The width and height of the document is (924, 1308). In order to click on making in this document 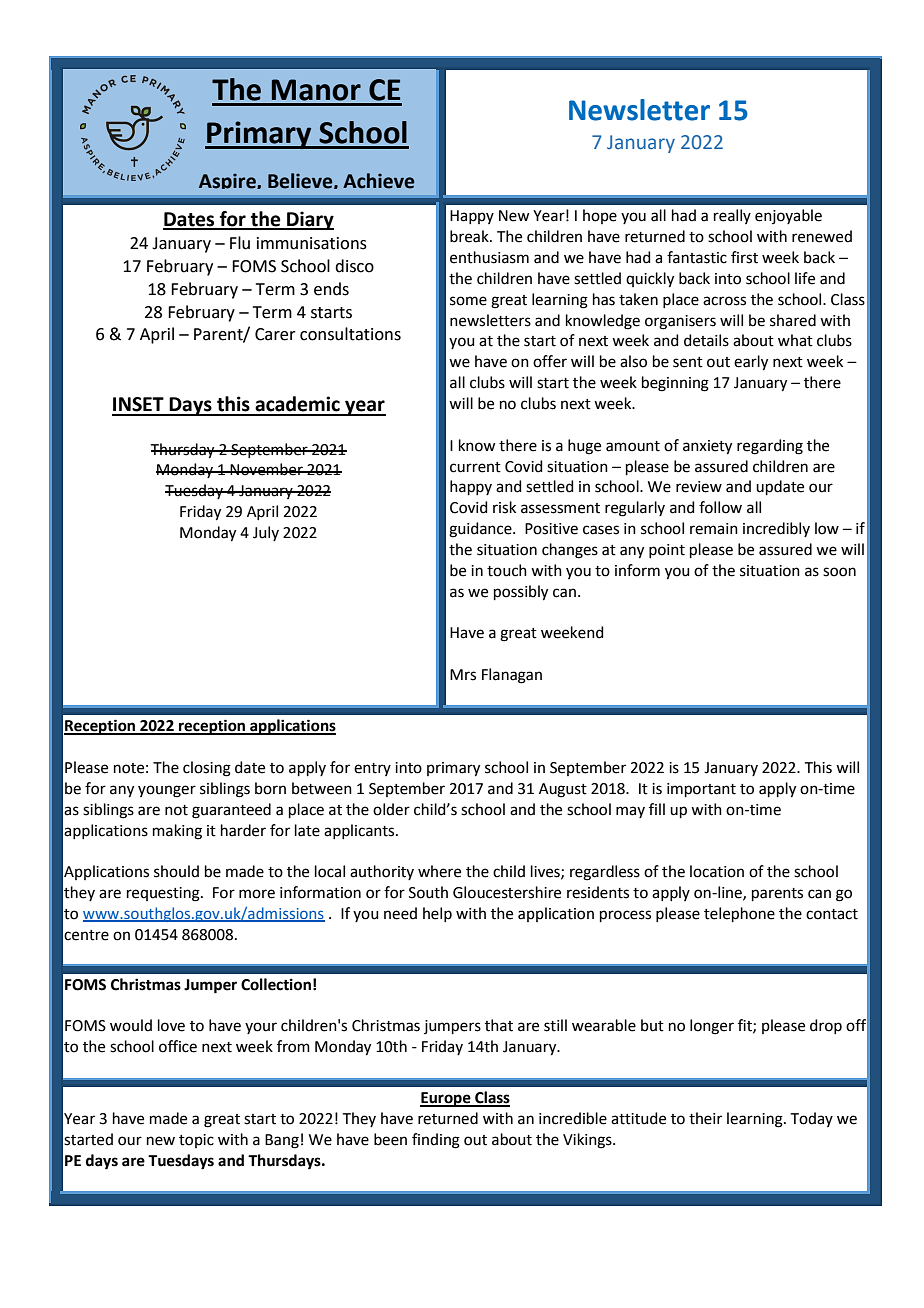, I will do `click(177, 832)`.
